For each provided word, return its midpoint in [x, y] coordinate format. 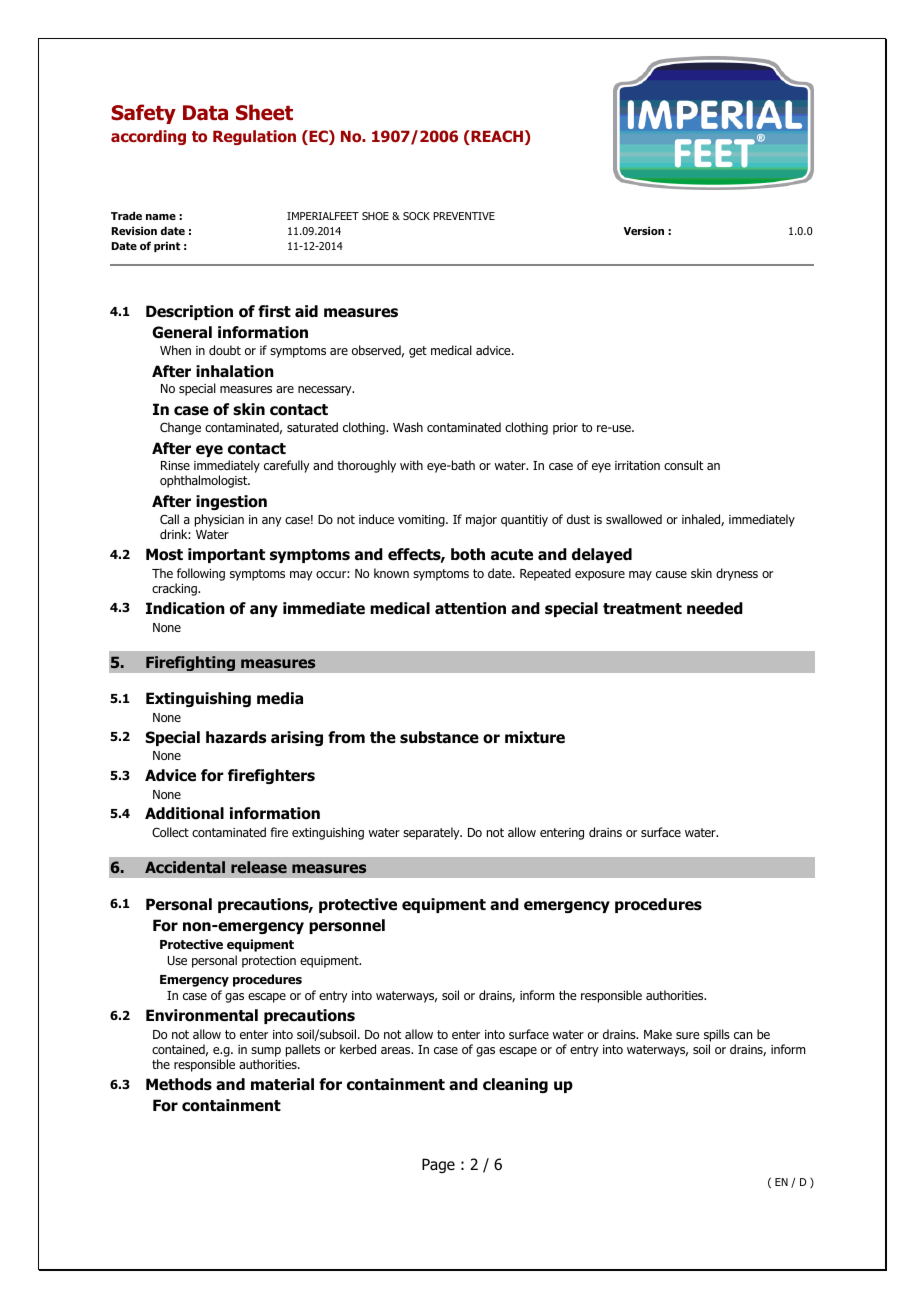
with [411, 465]
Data [205, 113]
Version [644, 230]
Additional [184, 813]
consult [683, 465]
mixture [535, 737]
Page [438, 1165]
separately [432, 833]
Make [658, 1034]
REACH [496, 137]
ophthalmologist [205, 481]
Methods [179, 1084]
